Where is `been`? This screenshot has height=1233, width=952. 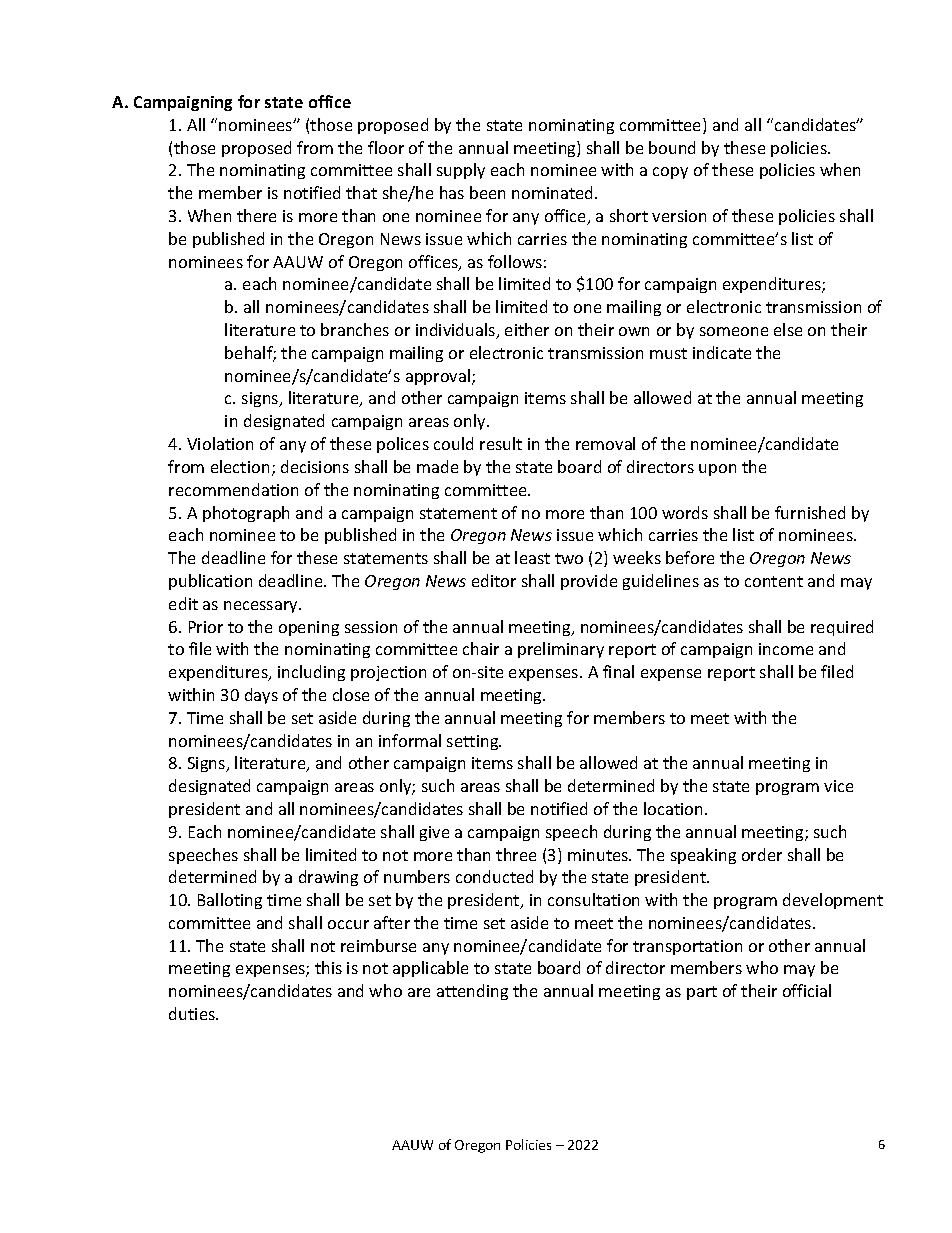
been is located at coordinates (487, 192).
